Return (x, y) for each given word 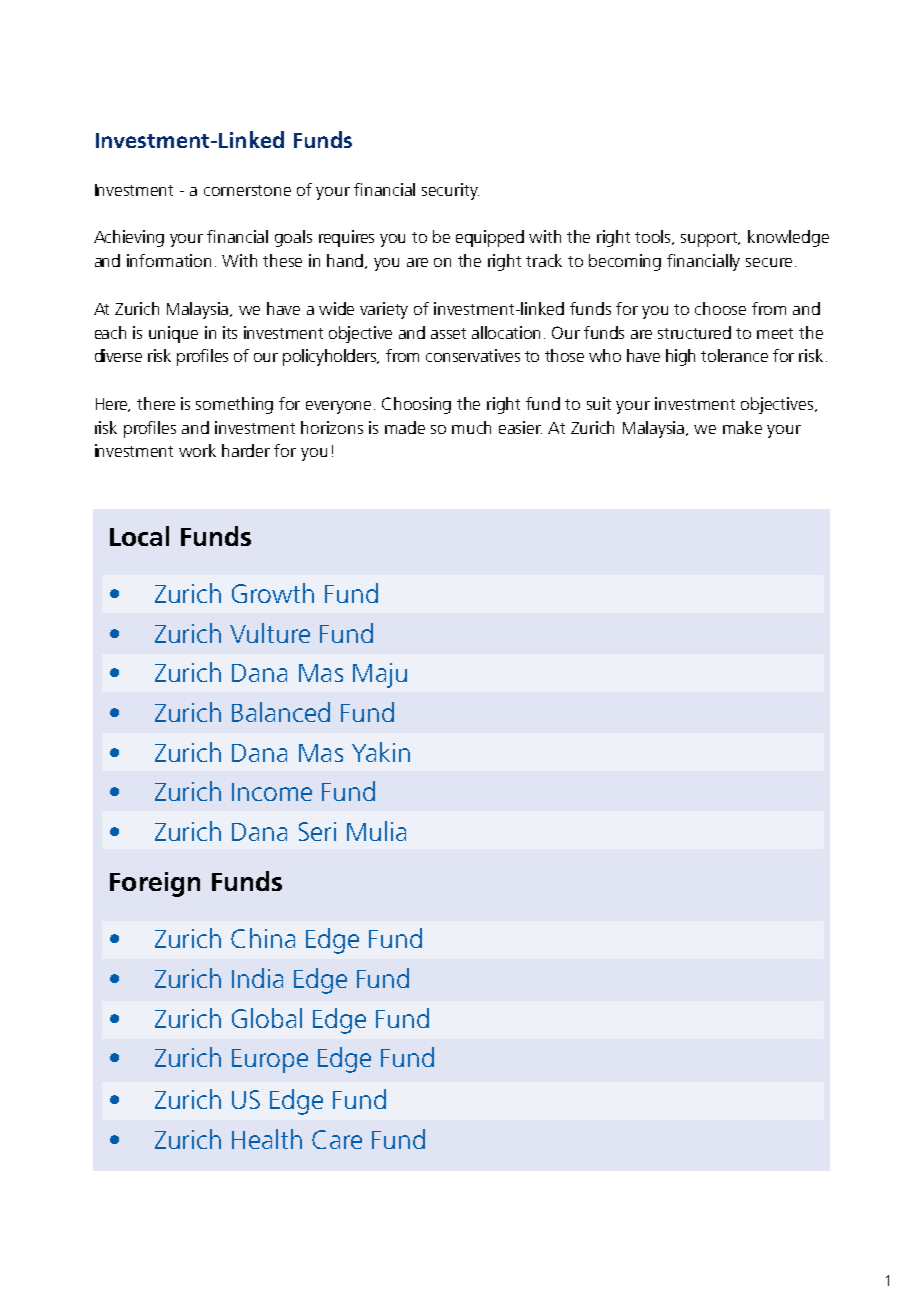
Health (267, 1139)
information (169, 260)
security (450, 191)
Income (272, 792)
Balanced (281, 712)
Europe (270, 1061)
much (471, 427)
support (710, 239)
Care (337, 1139)
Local (139, 536)
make (742, 427)
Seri (317, 831)
